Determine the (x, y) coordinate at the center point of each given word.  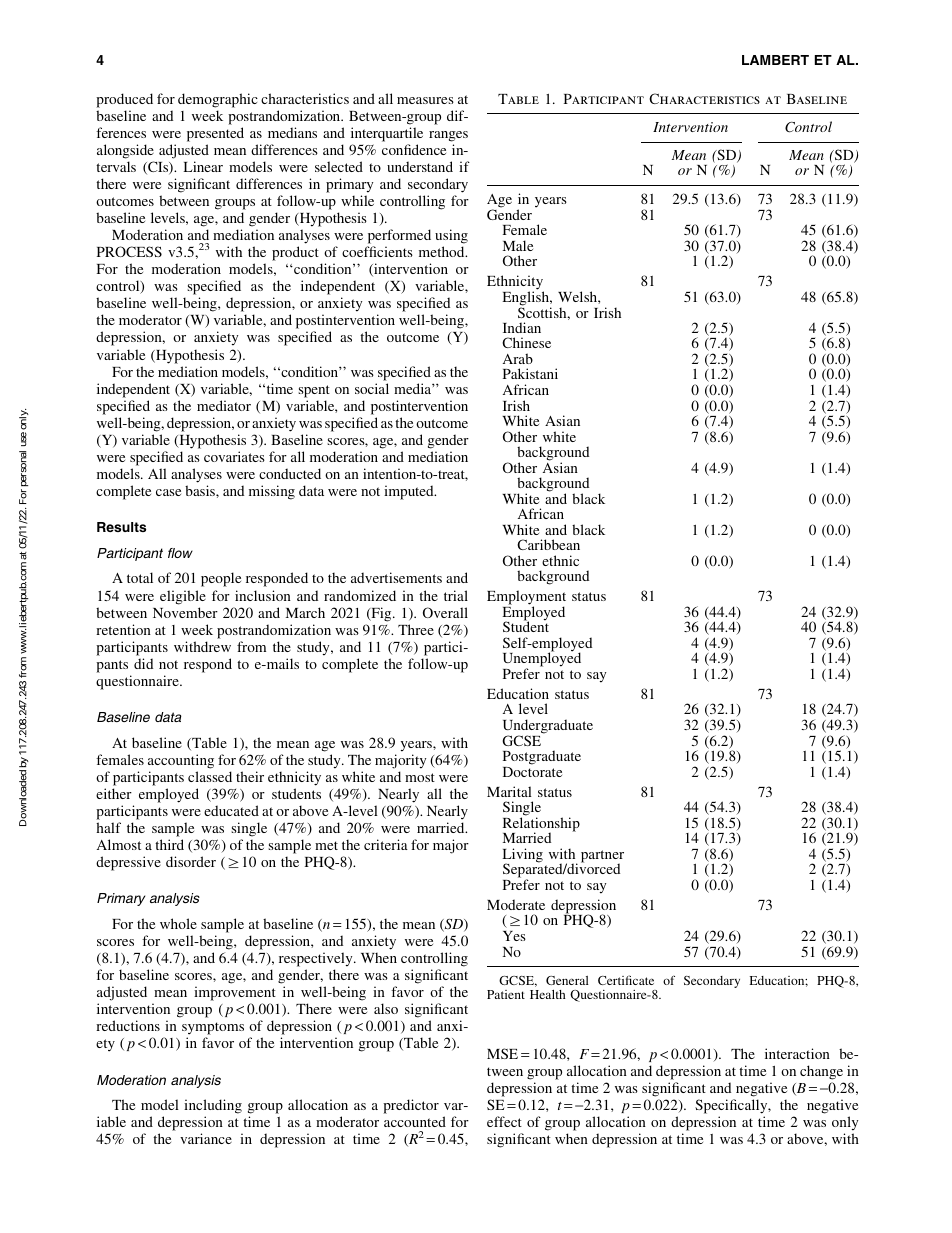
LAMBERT (775, 60)
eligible (183, 597)
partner (602, 857)
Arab (518, 358)
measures (425, 100)
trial (456, 595)
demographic (218, 100)
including (213, 1108)
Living (522, 856)
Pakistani (530, 373)
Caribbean (548, 544)
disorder (191, 861)
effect (504, 1121)
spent (314, 391)
